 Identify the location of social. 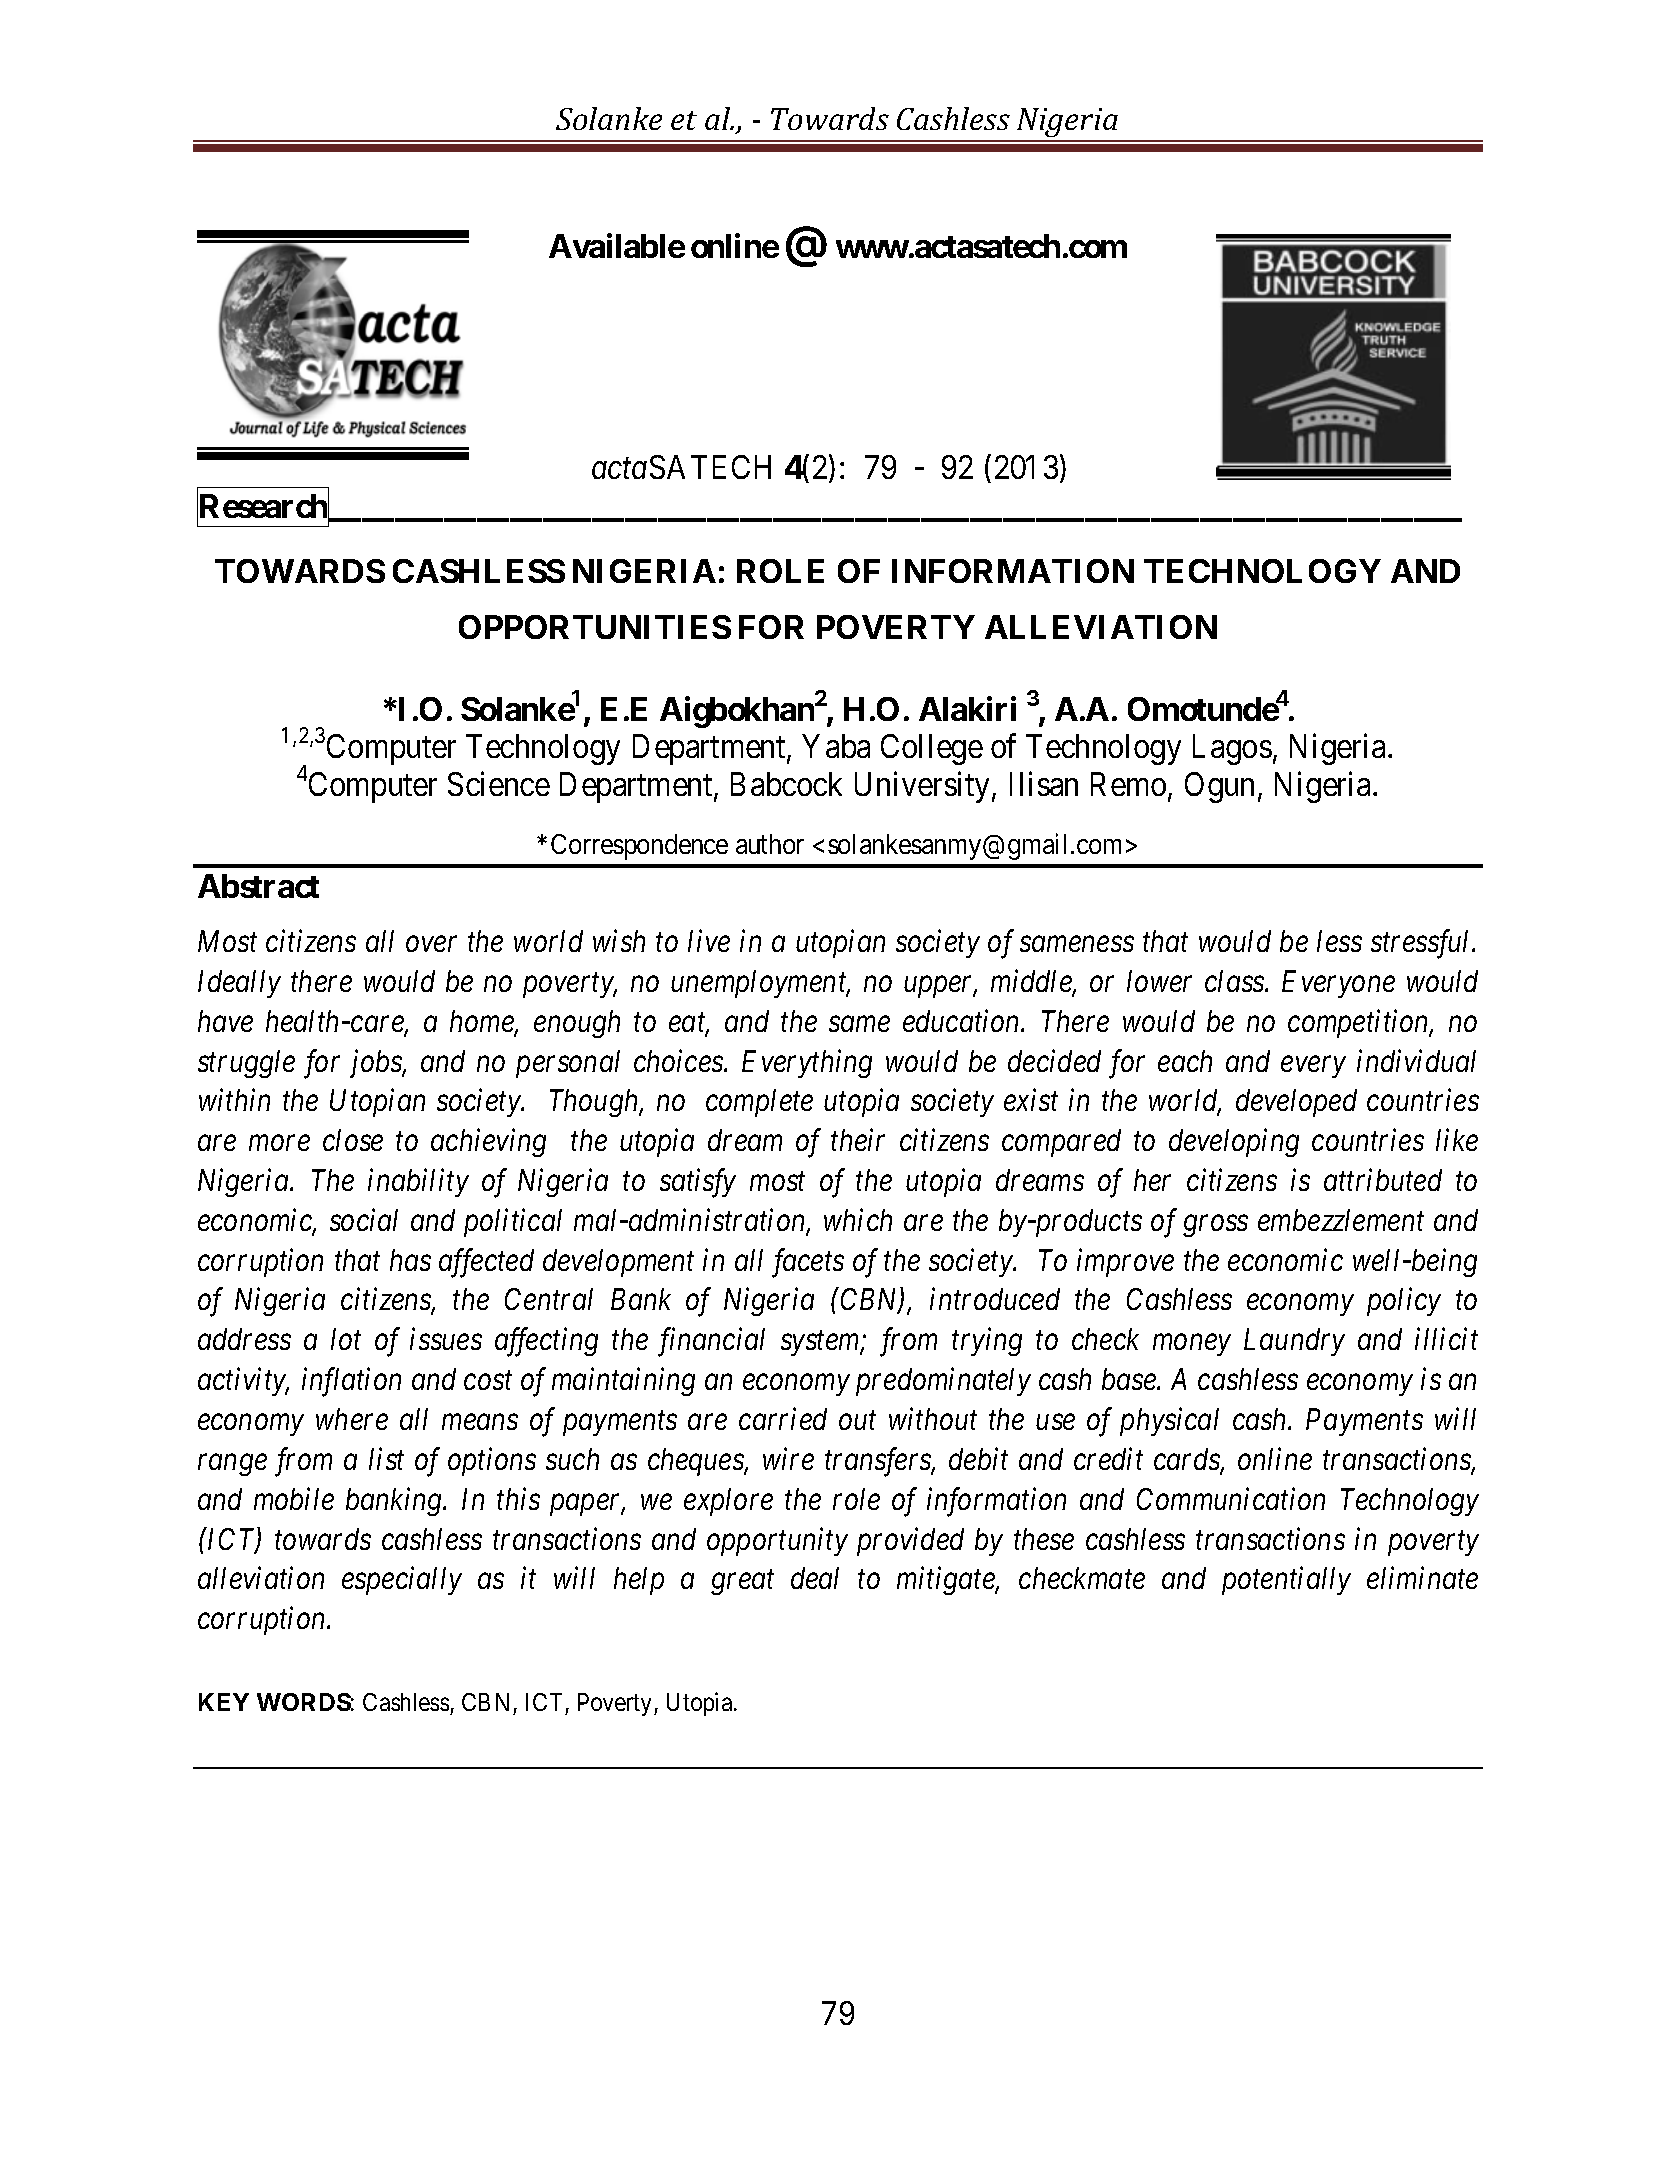
(364, 1219).
